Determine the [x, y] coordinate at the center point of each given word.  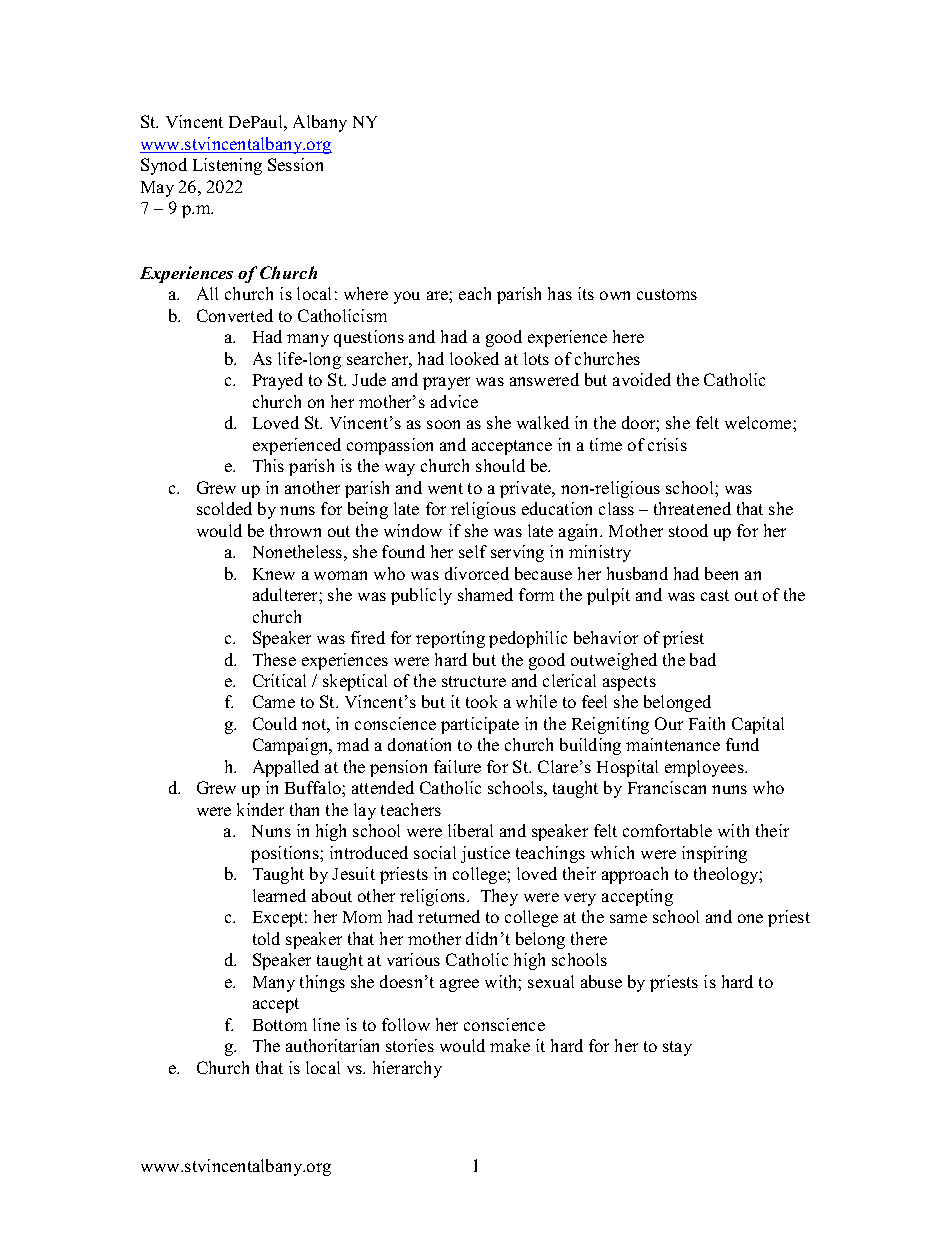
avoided [642, 379]
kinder [260, 809]
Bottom [280, 1025]
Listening [227, 166]
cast [715, 595]
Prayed [278, 381]
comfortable [667, 830]
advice [454, 401]
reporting [450, 639]
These [274, 659]
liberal [470, 830]
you [407, 297]
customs [667, 294]
